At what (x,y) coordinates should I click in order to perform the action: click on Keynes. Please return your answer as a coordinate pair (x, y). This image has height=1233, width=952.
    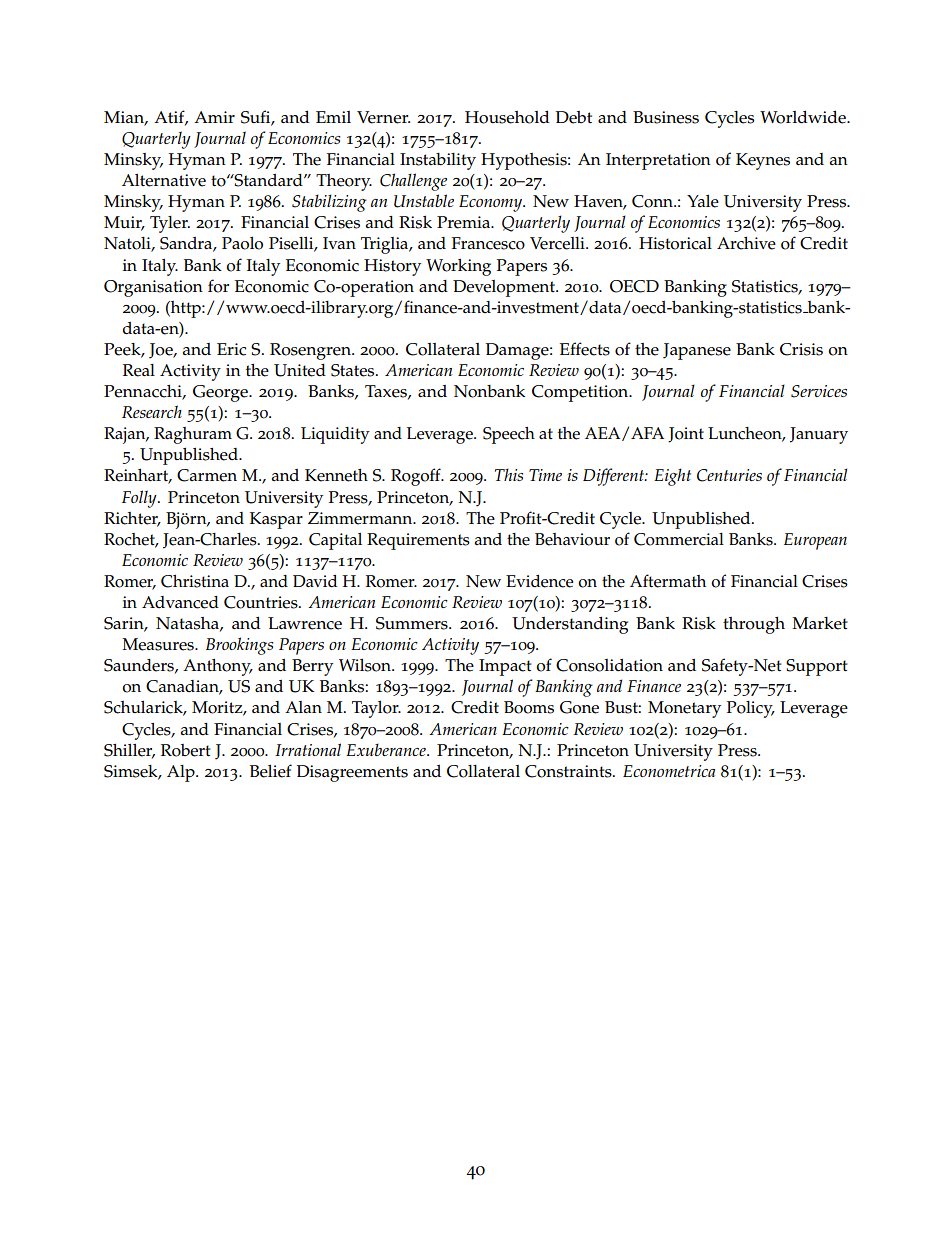
    Looking at the image, I should click on (763, 161).
